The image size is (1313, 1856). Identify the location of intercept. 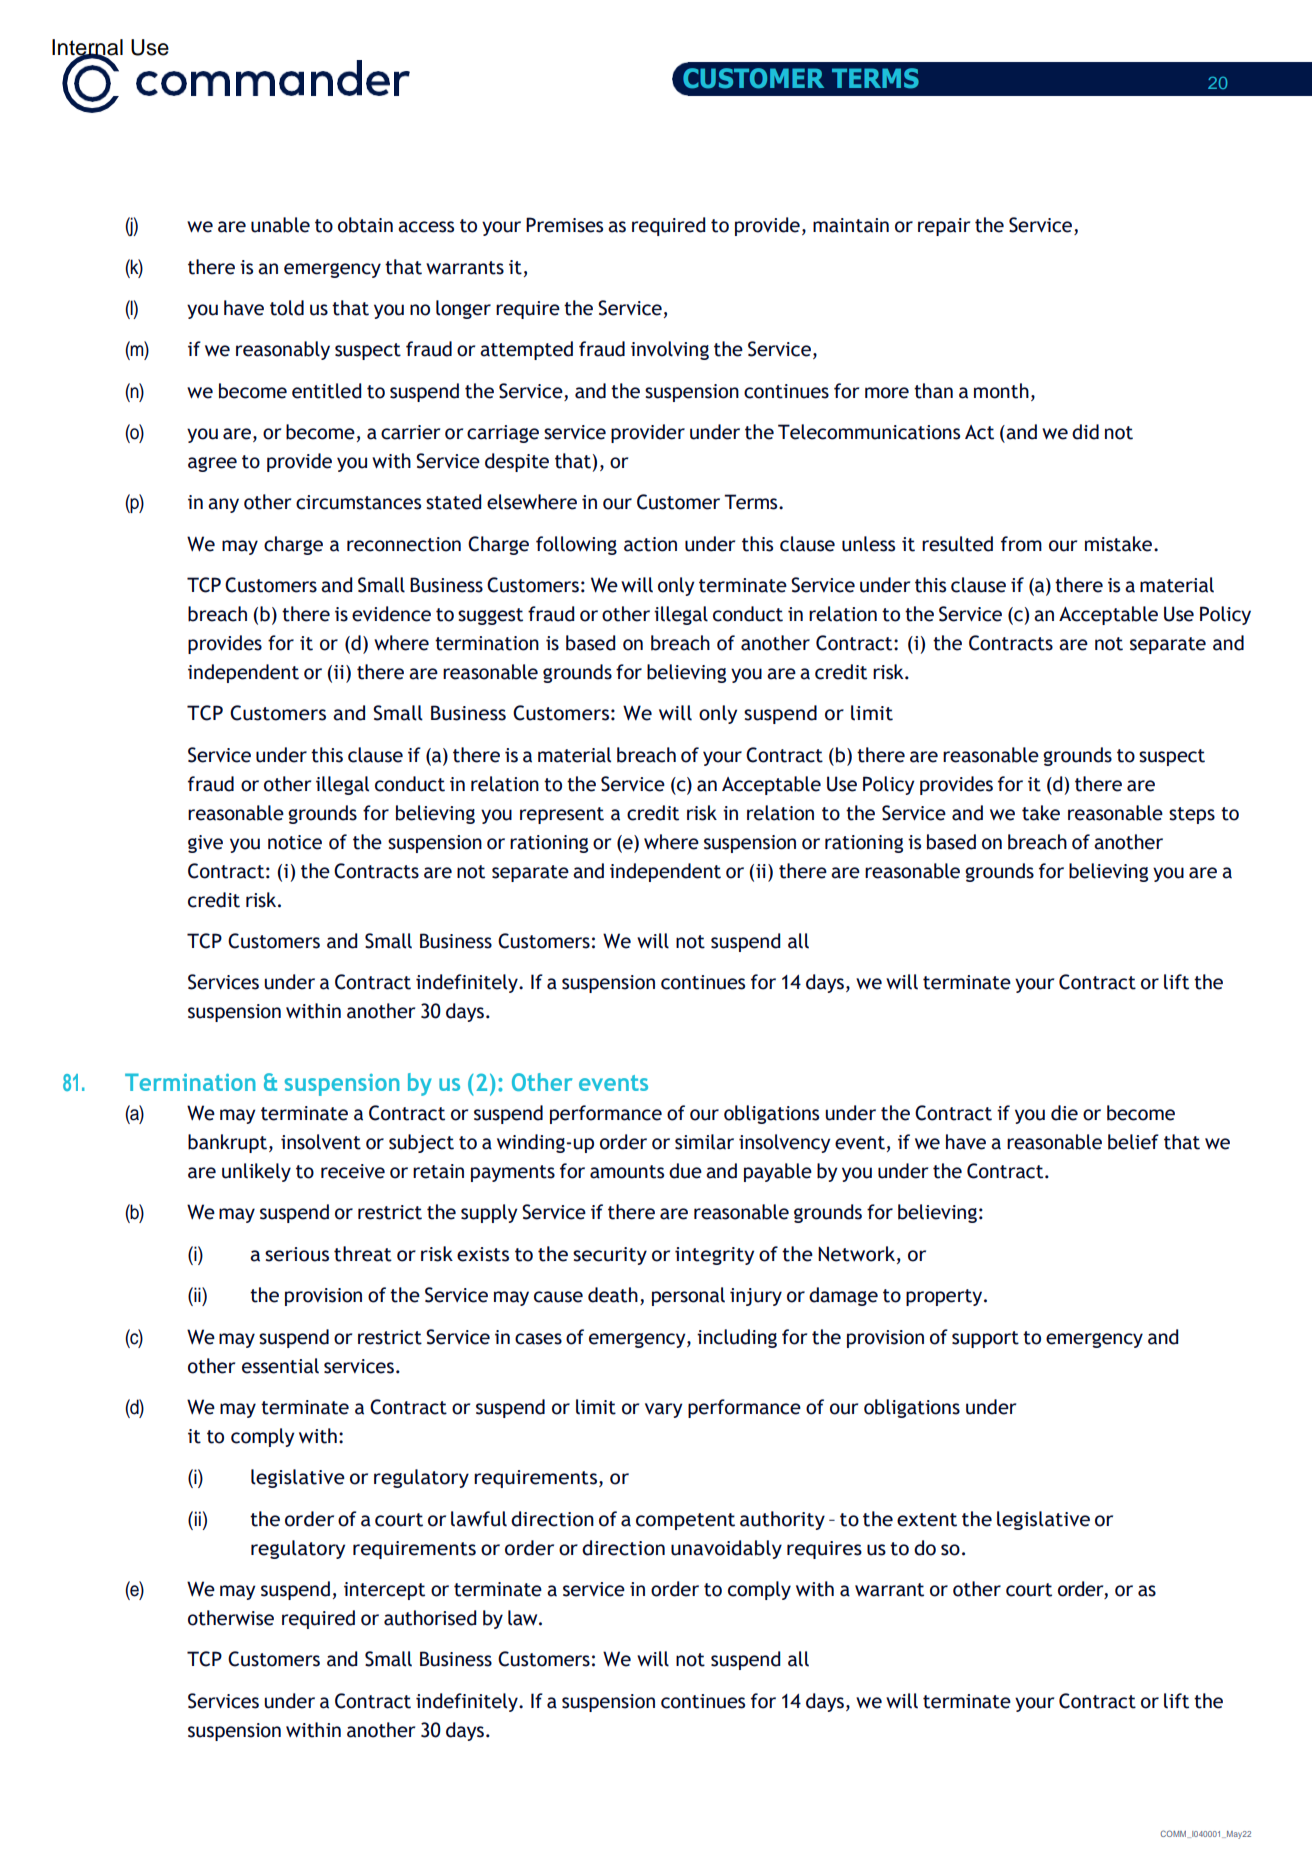
(384, 1591).
